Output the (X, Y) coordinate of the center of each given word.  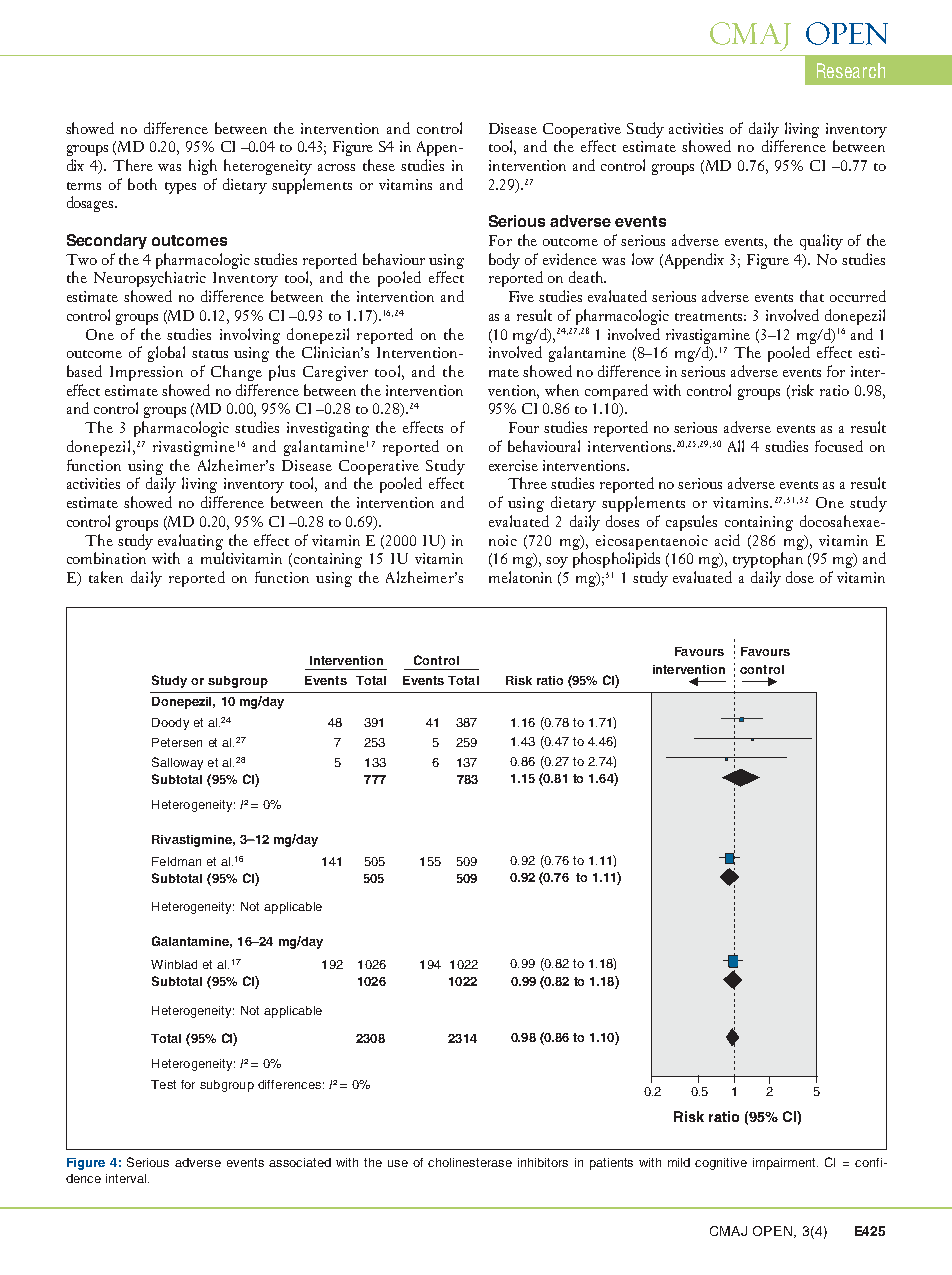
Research (851, 70)
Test (163, 1084)
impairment (785, 1164)
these (379, 165)
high (203, 167)
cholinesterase (470, 1162)
